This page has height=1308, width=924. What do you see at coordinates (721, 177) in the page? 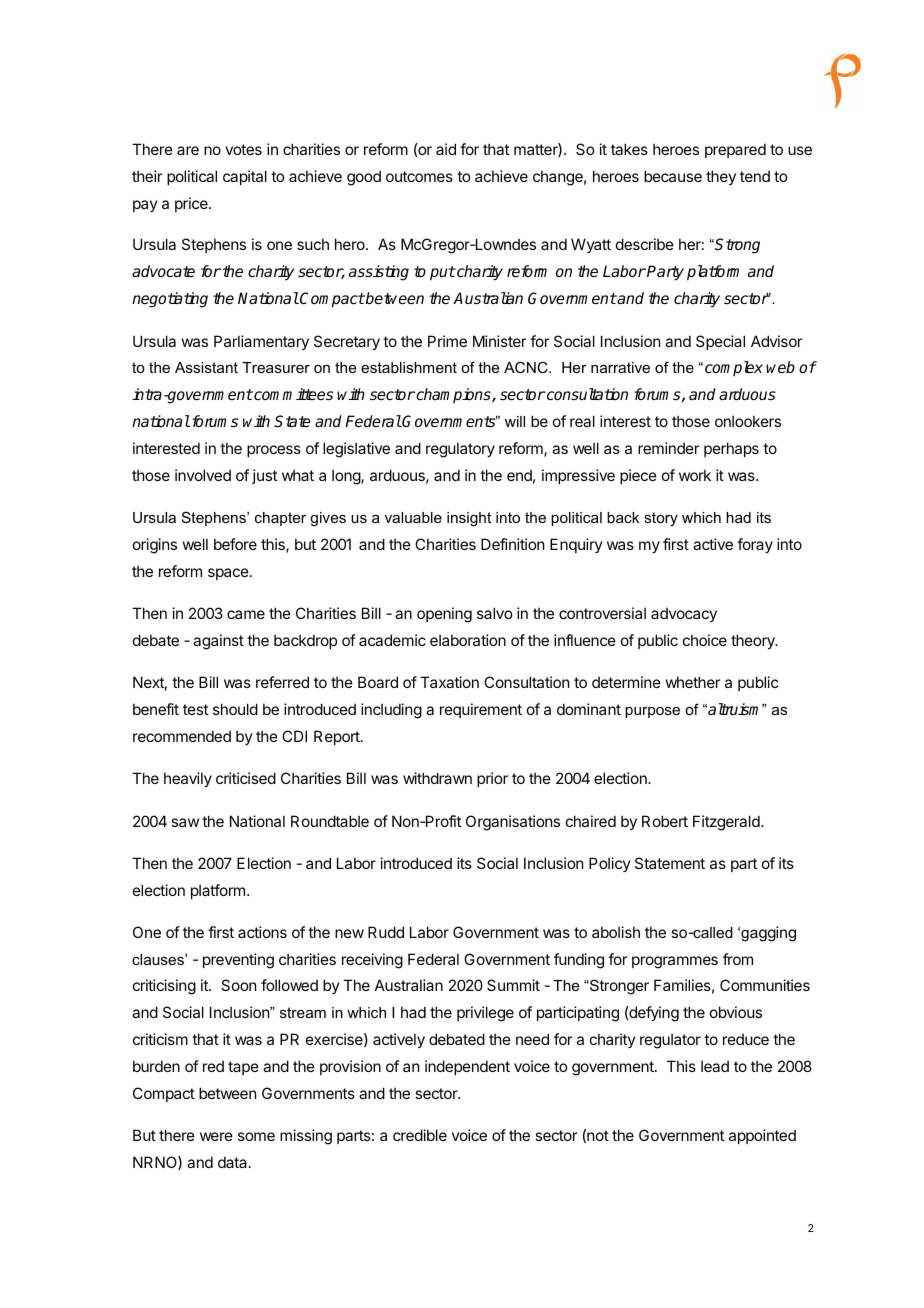
I see `they` at bounding box center [721, 177].
